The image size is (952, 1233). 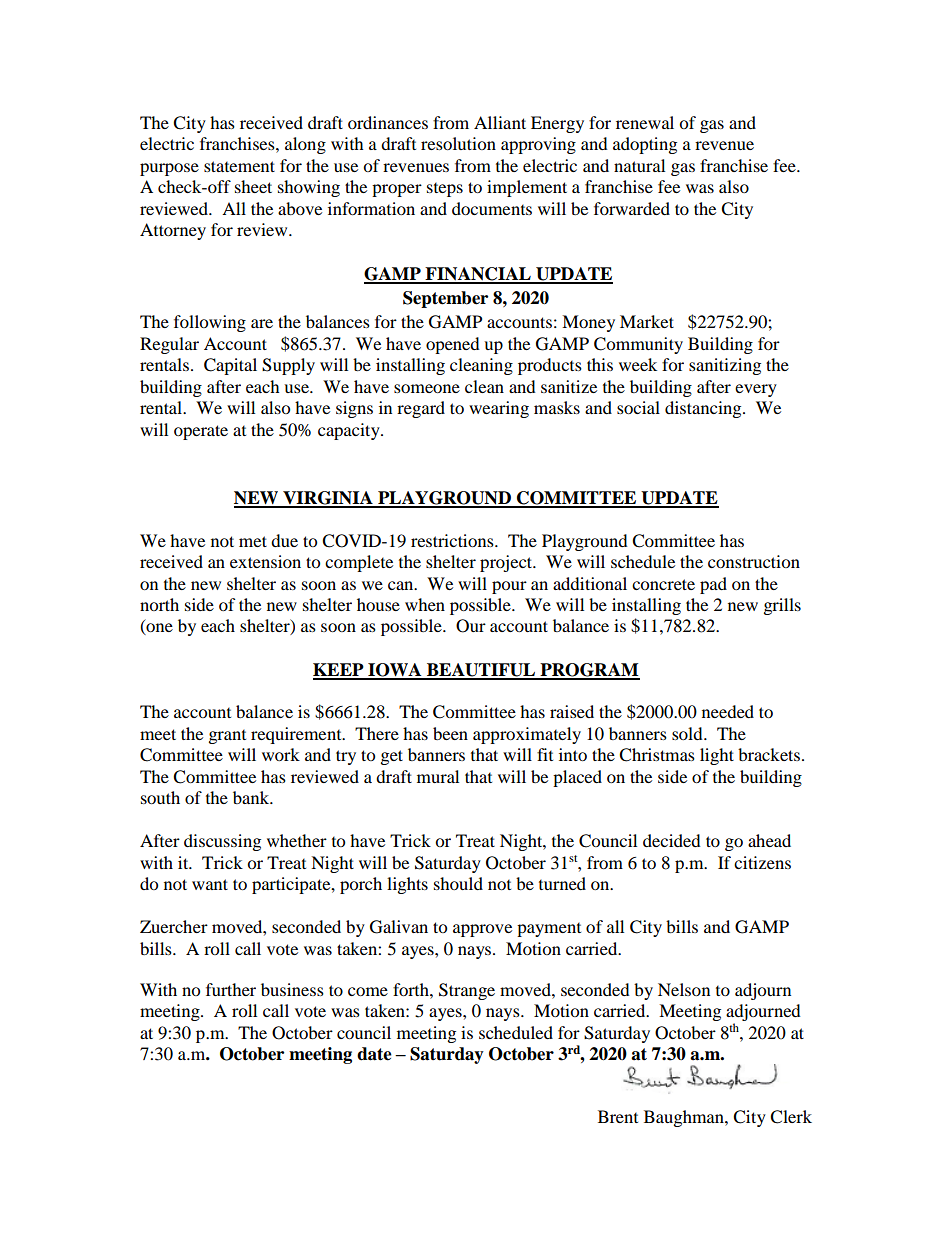 What do you see at coordinates (467, 991) in the document?
I see `Strange` at bounding box center [467, 991].
